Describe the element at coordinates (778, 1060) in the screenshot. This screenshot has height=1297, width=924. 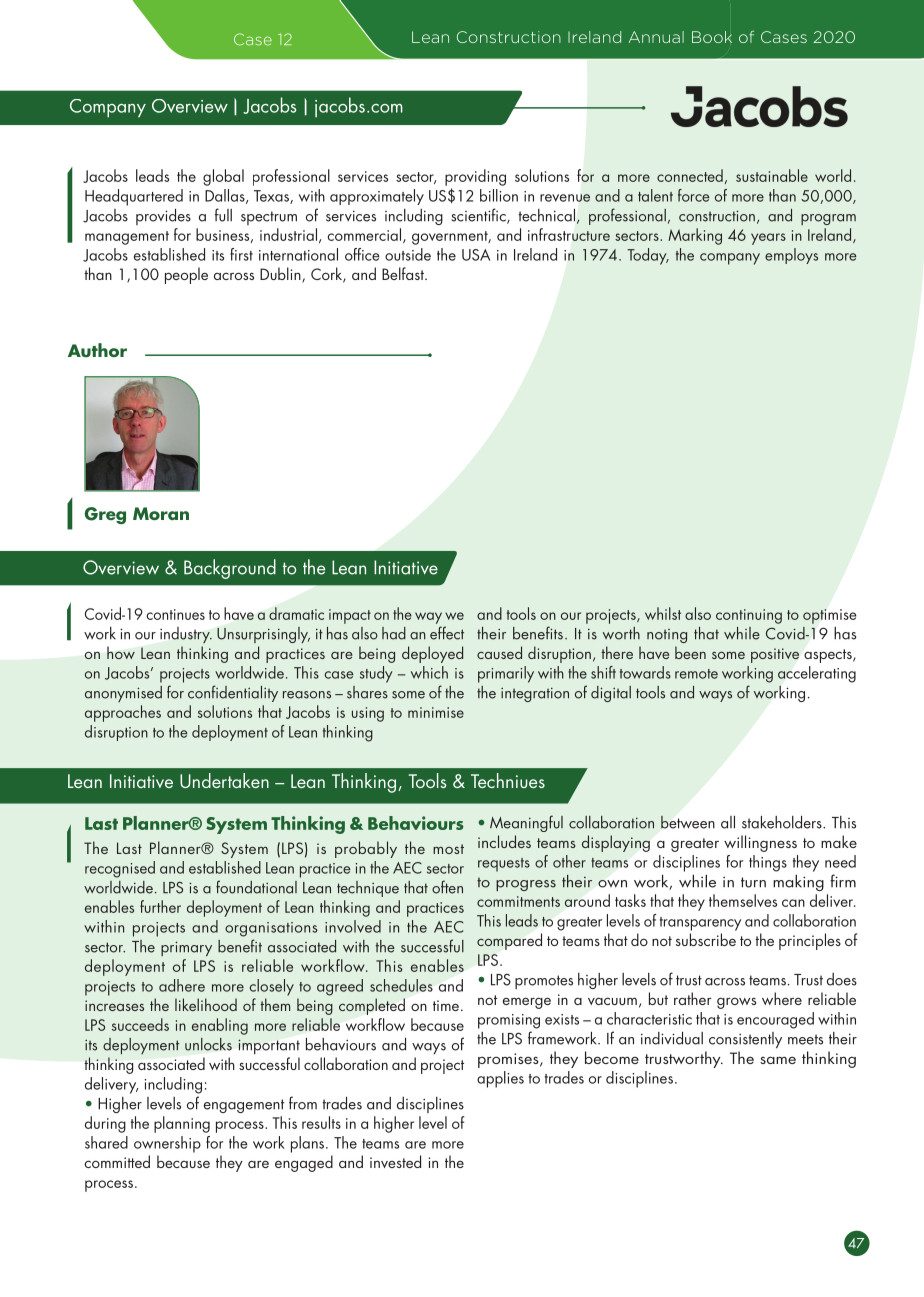
I see `same` at that location.
